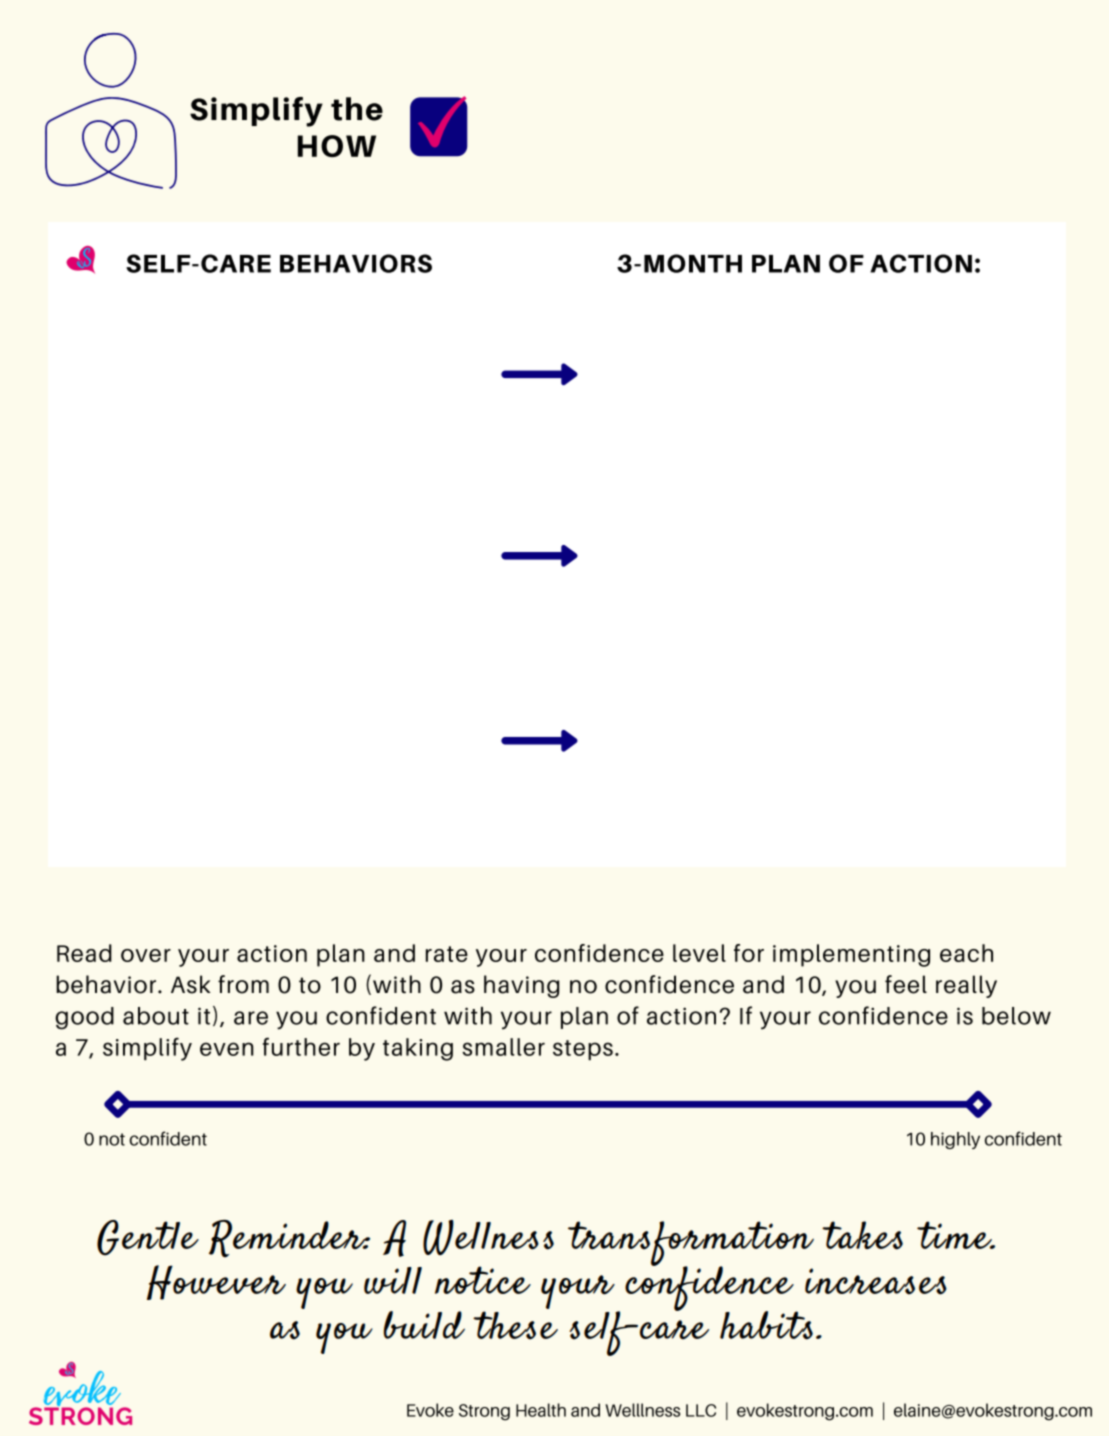 The height and width of the image is (1436, 1109). I want to click on over, so click(146, 955).
